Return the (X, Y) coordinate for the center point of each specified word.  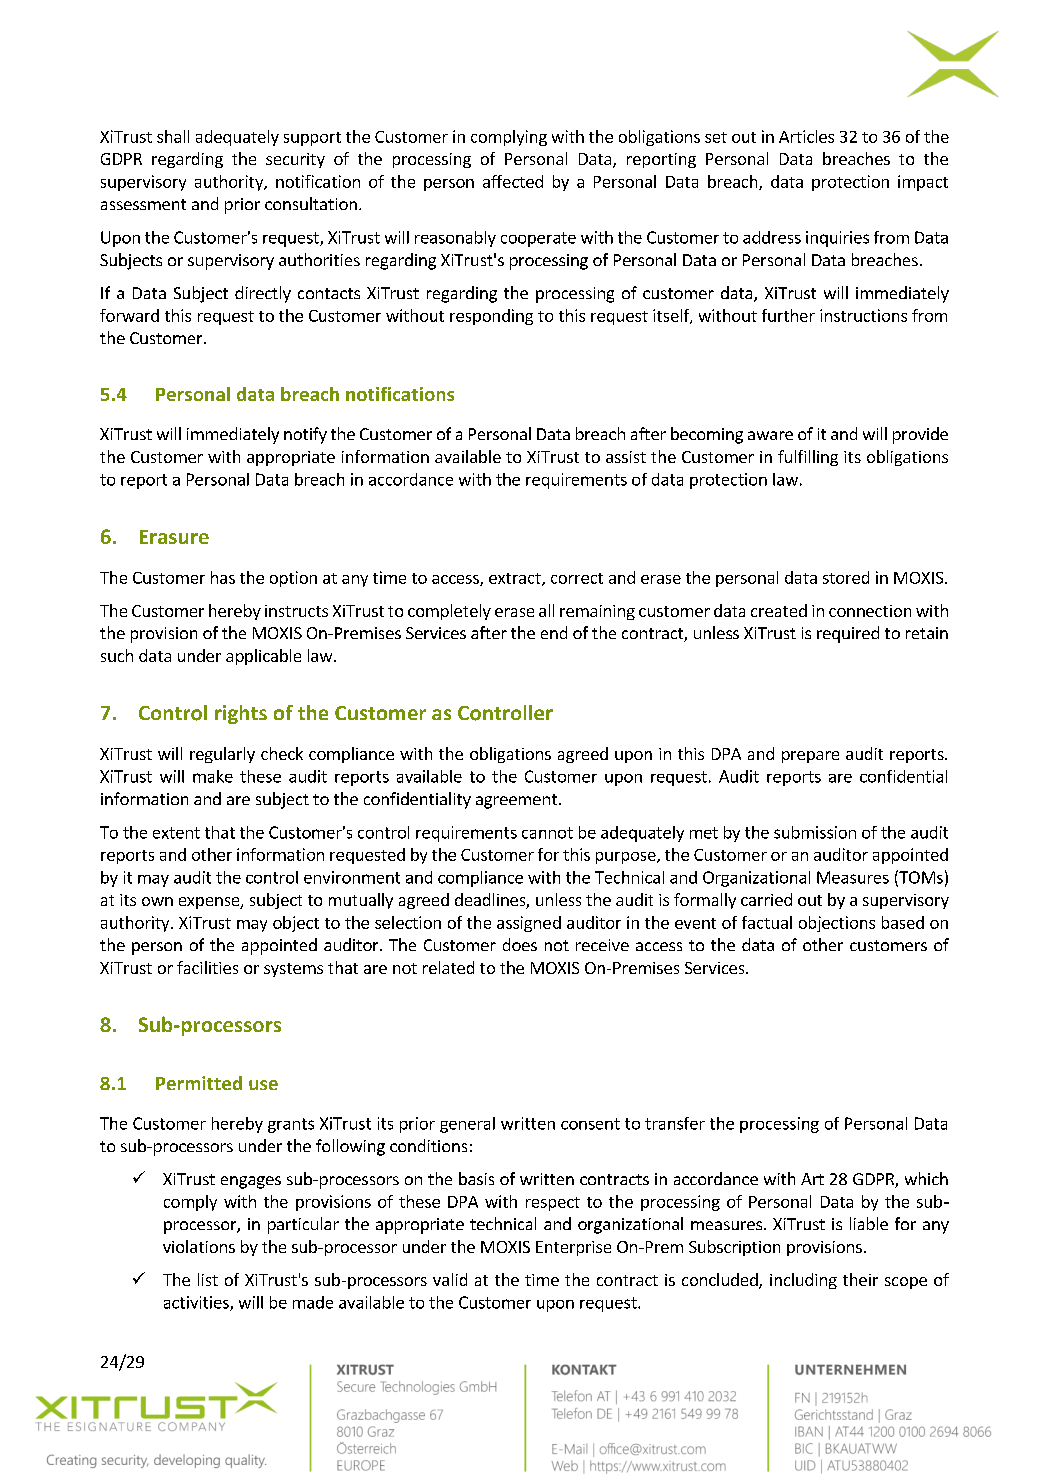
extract (516, 579)
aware (770, 435)
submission (815, 832)
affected (513, 181)
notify (305, 435)
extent (176, 833)
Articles (806, 136)
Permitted (199, 1083)
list (208, 1279)
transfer (675, 1123)
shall (173, 136)
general (467, 1125)
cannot (547, 833)
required (848, 634)
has (223, 577)
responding (491, 317)
